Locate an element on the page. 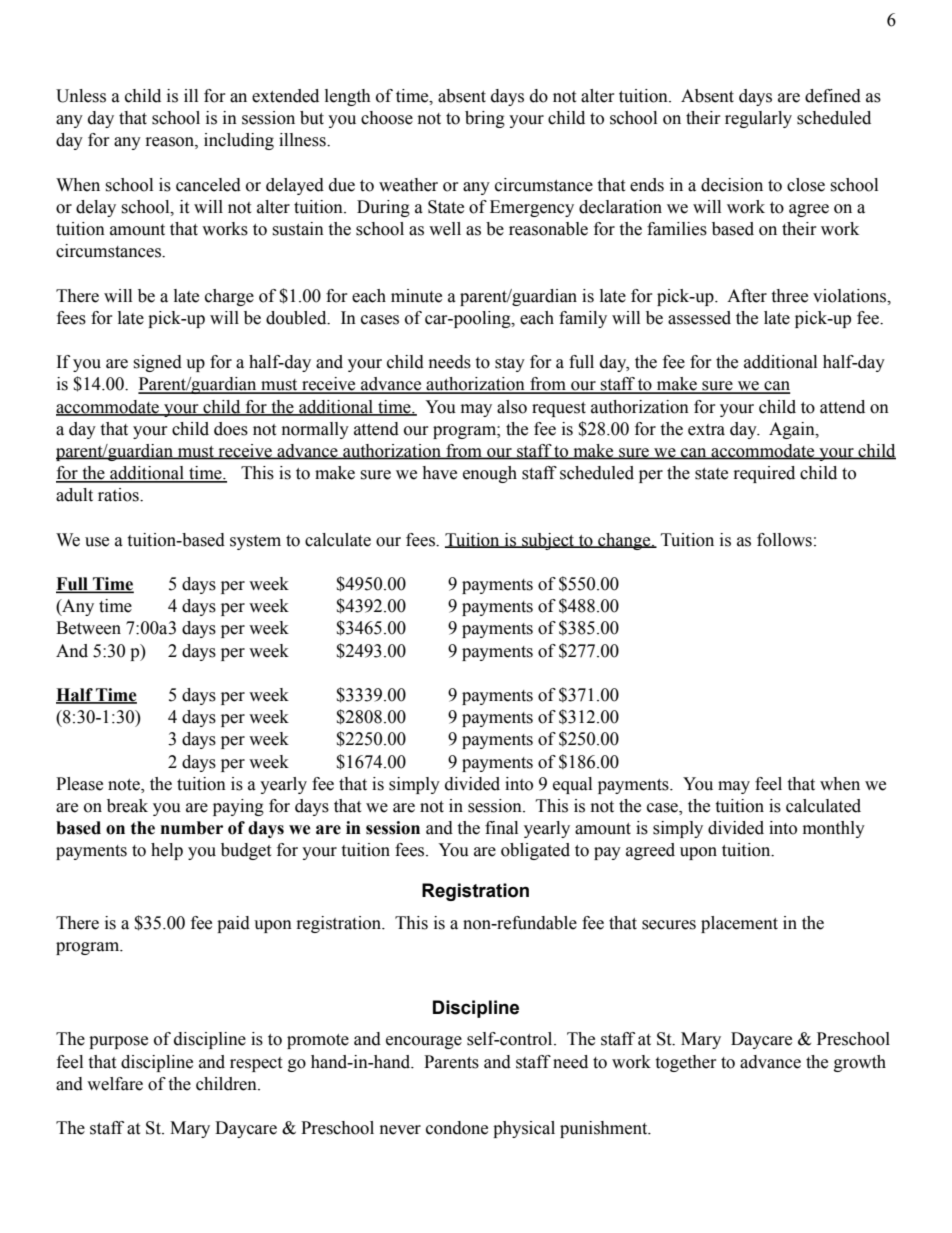  regularly is located at coordinates (758, 119).
